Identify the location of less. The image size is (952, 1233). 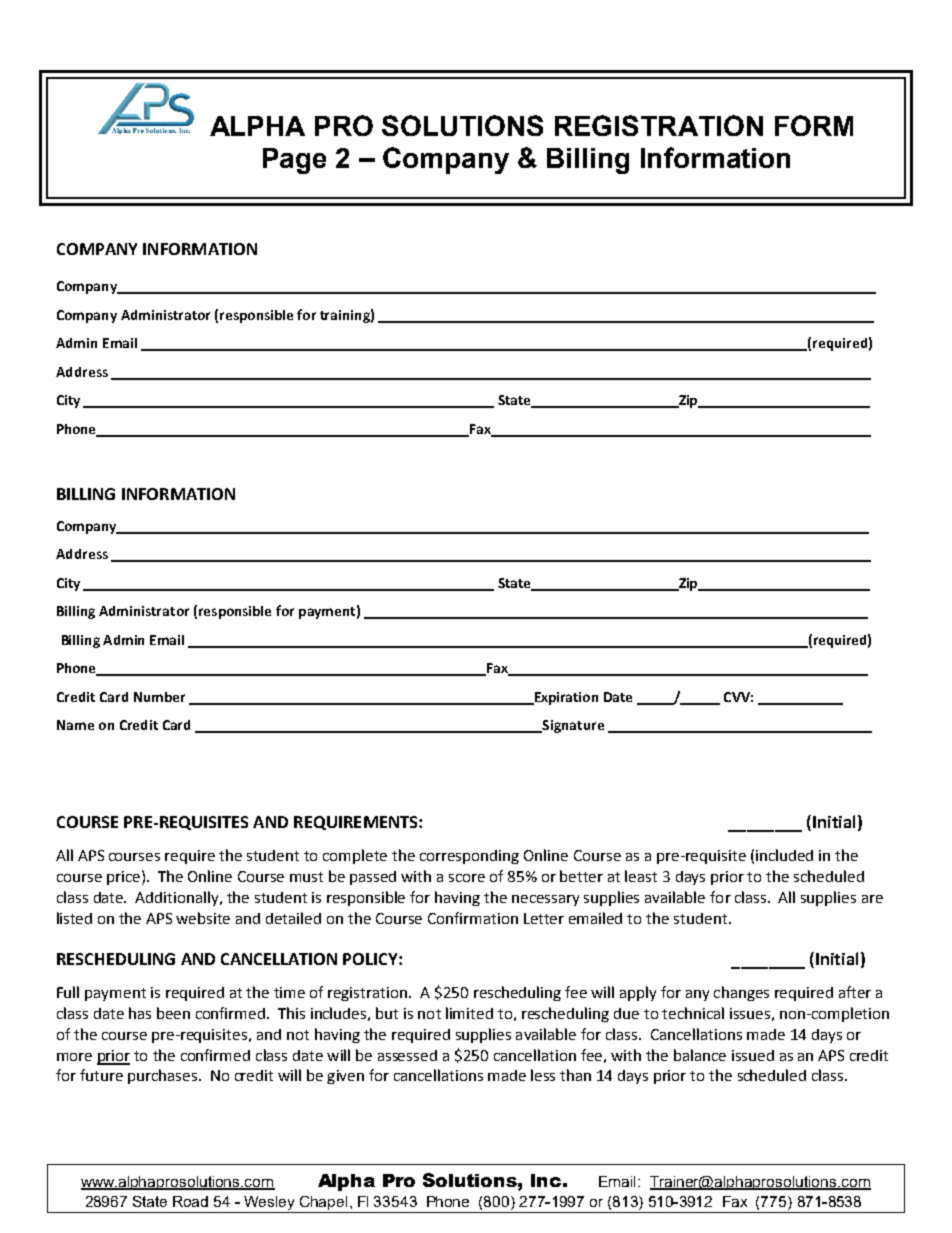
(543, 1075).
